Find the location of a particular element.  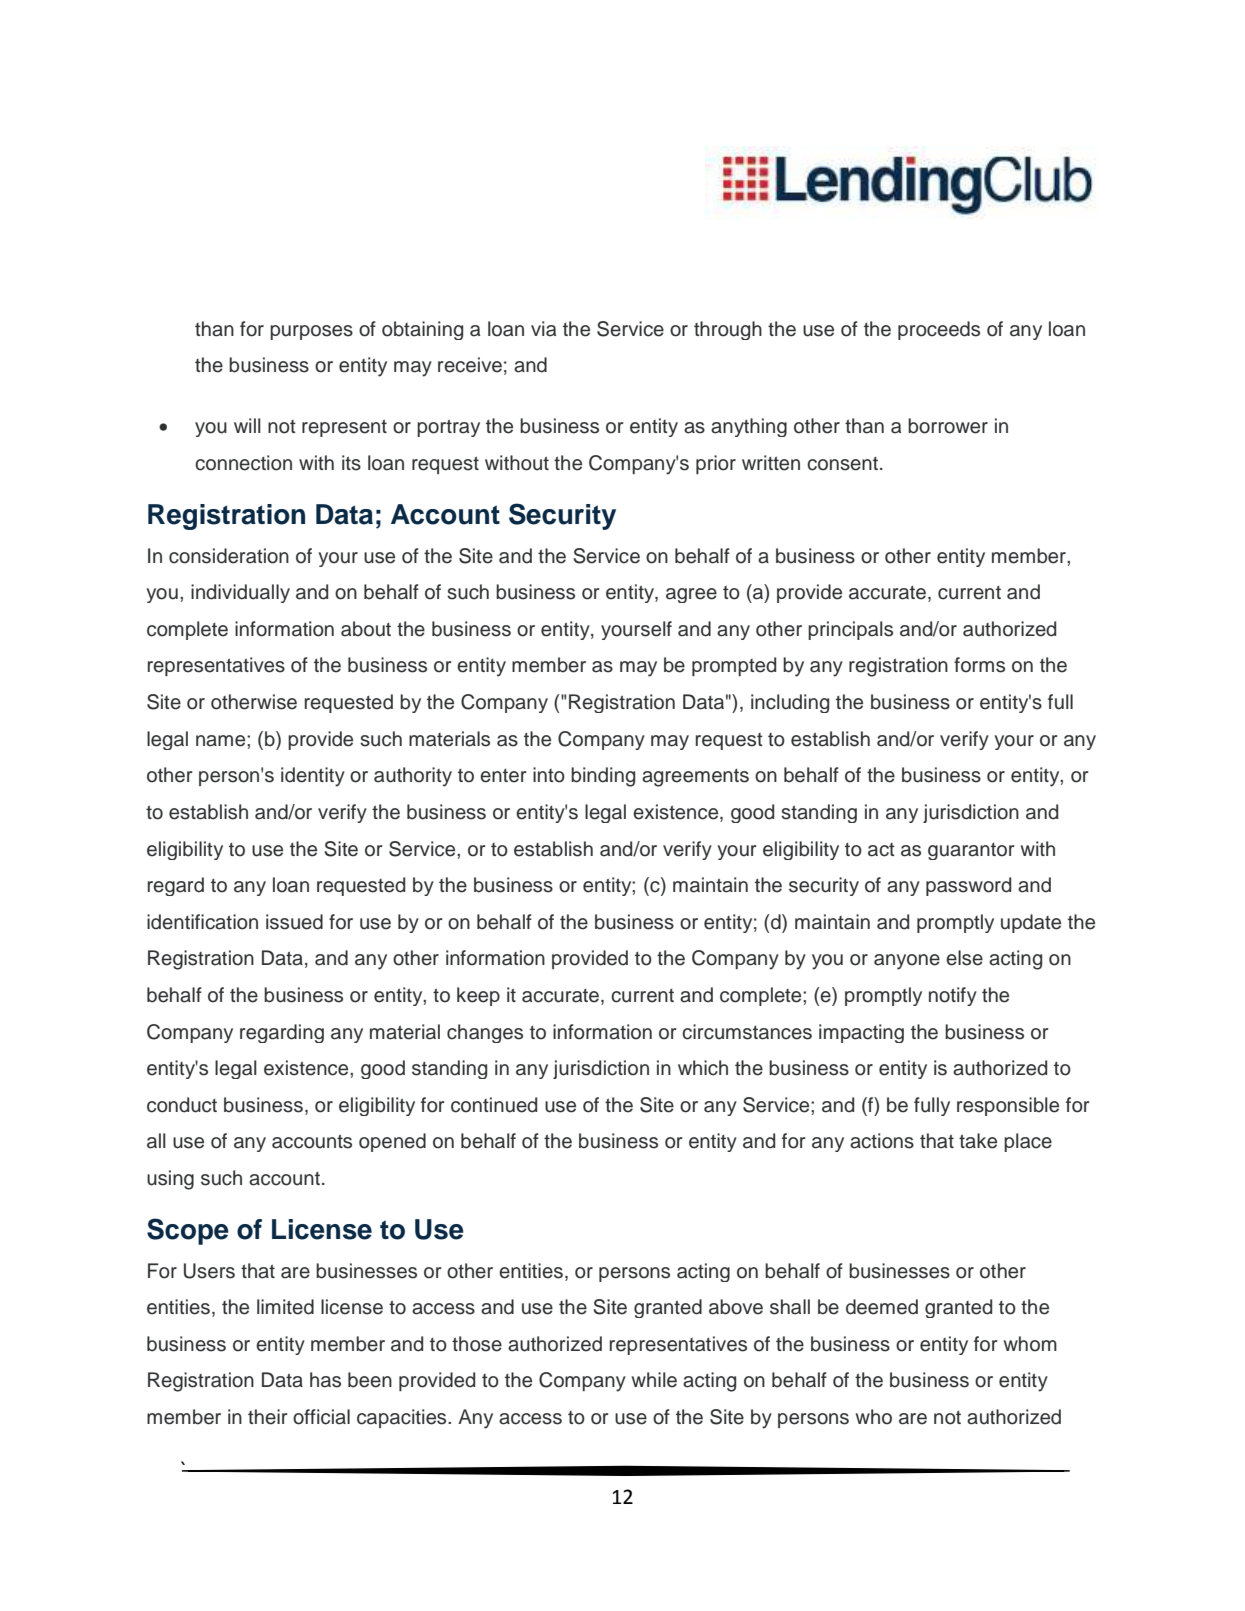

proceeds is located at coordinates (939, 330).
